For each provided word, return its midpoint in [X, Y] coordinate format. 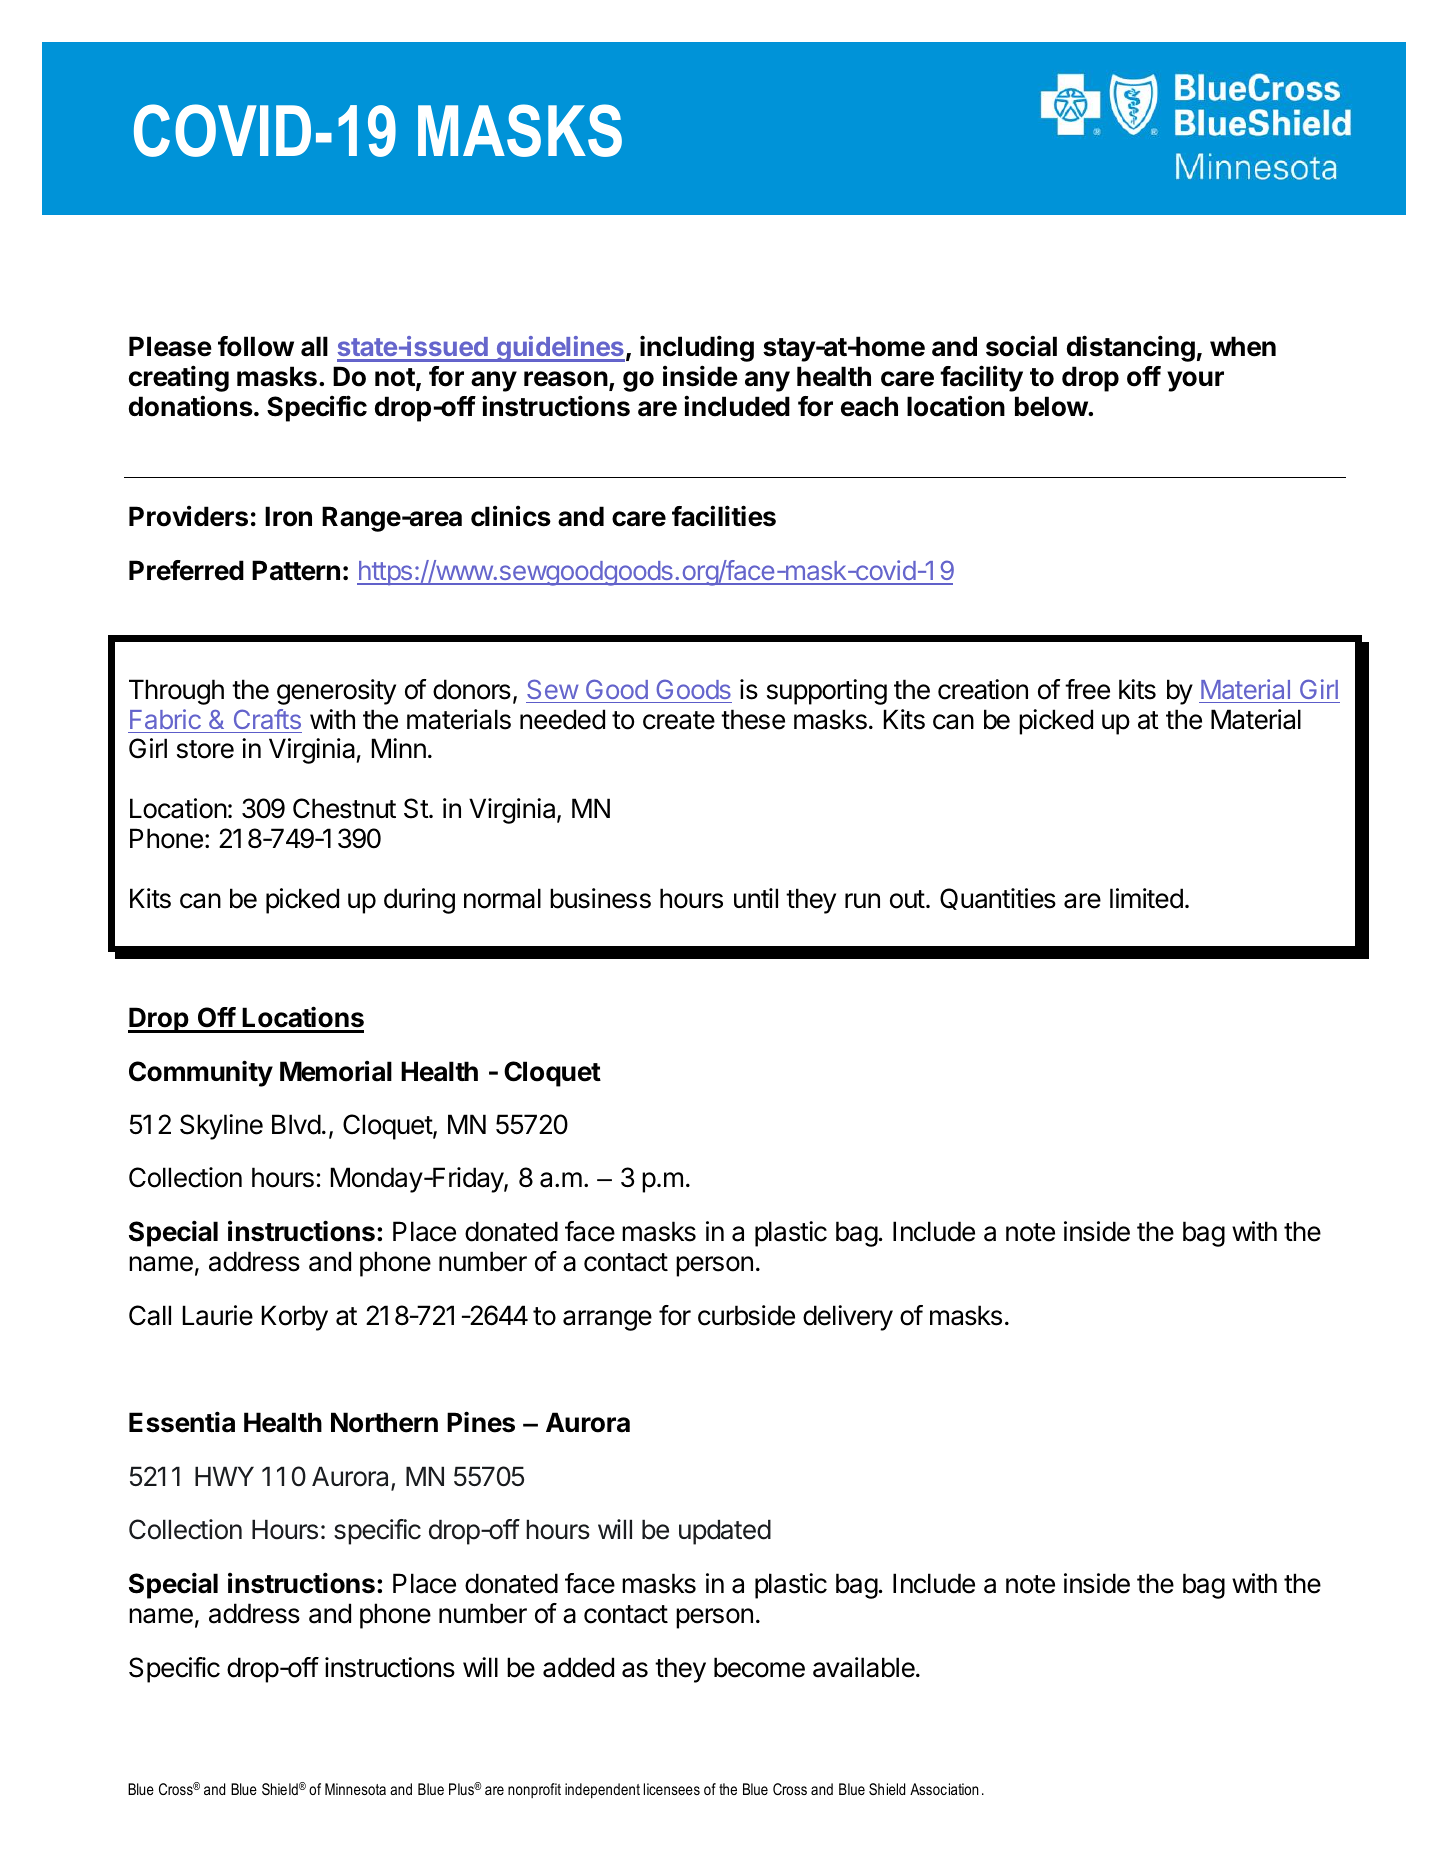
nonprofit [534, 1790]
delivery [848, 1318]
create [679, 720]
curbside [746, 1315]
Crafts [267, 719]
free [1087, 689]
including [697, 348]
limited [1146, 898]
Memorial [336, 1071]
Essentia [182, 1422]
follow [256, 346]
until [756, 898]
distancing [1131, 348]
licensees [672, 1789]
